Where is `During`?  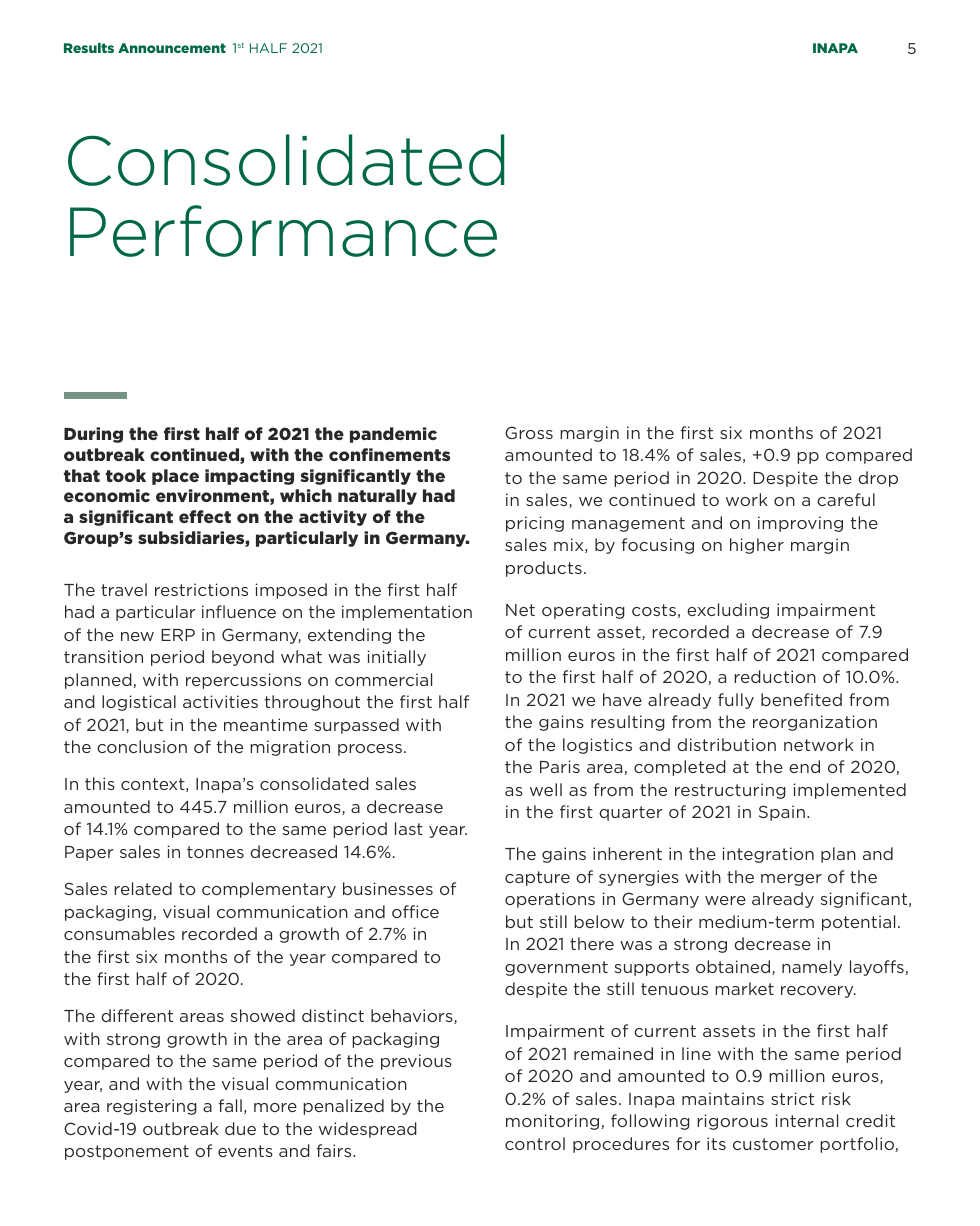
During is located at coordinates (93, 435).
